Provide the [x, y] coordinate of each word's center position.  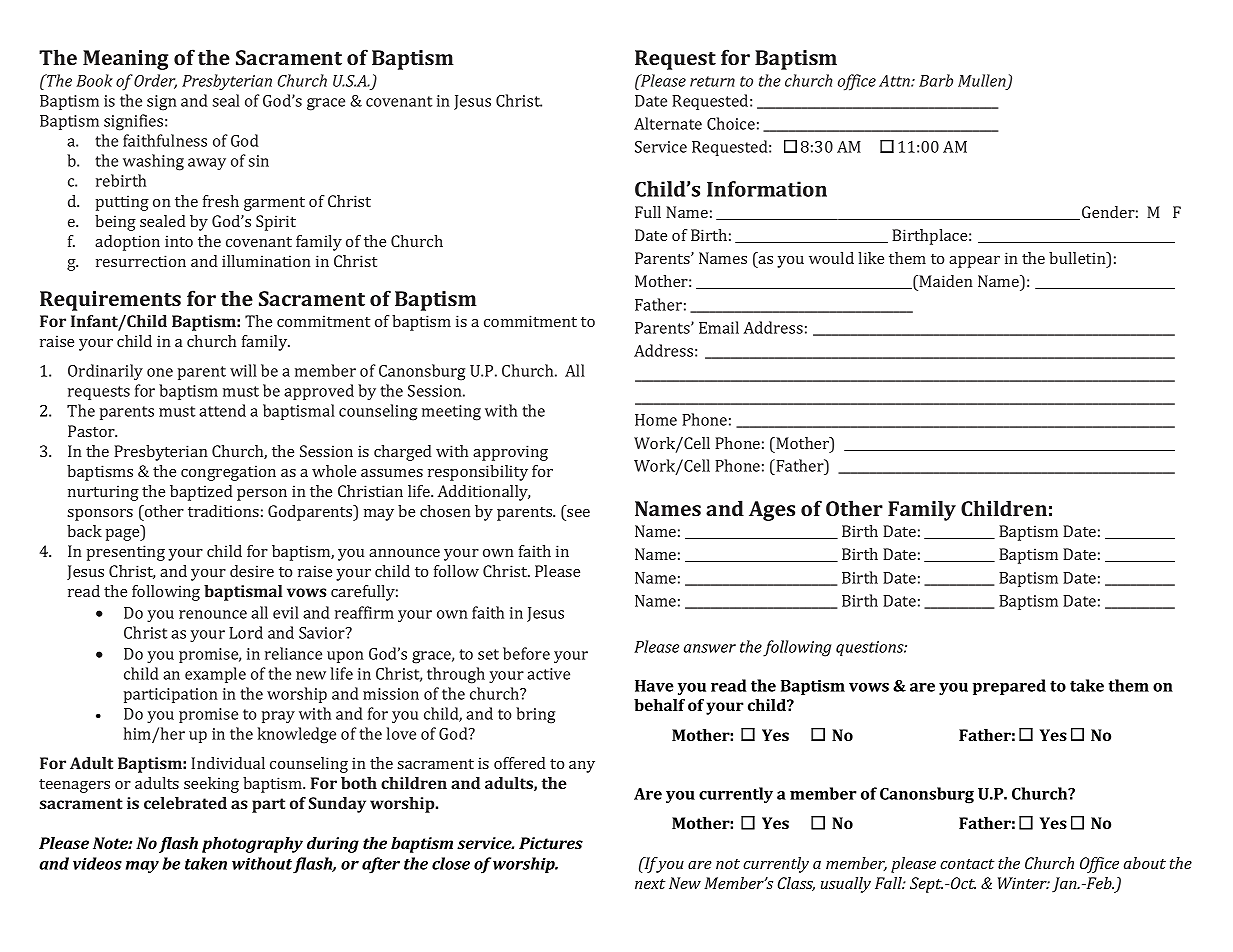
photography [252, 845]
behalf [659, 705]
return [712, 81]
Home [656, 420]
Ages [772, 511]
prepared [1009, 687]
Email [719, 327]
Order [155, 81]
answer [710, 648]
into [179, 241]
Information [767, 189]
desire [252, 571]
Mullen [983, 81]
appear [974, 262]
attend [222, 410]
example [215, 675]
